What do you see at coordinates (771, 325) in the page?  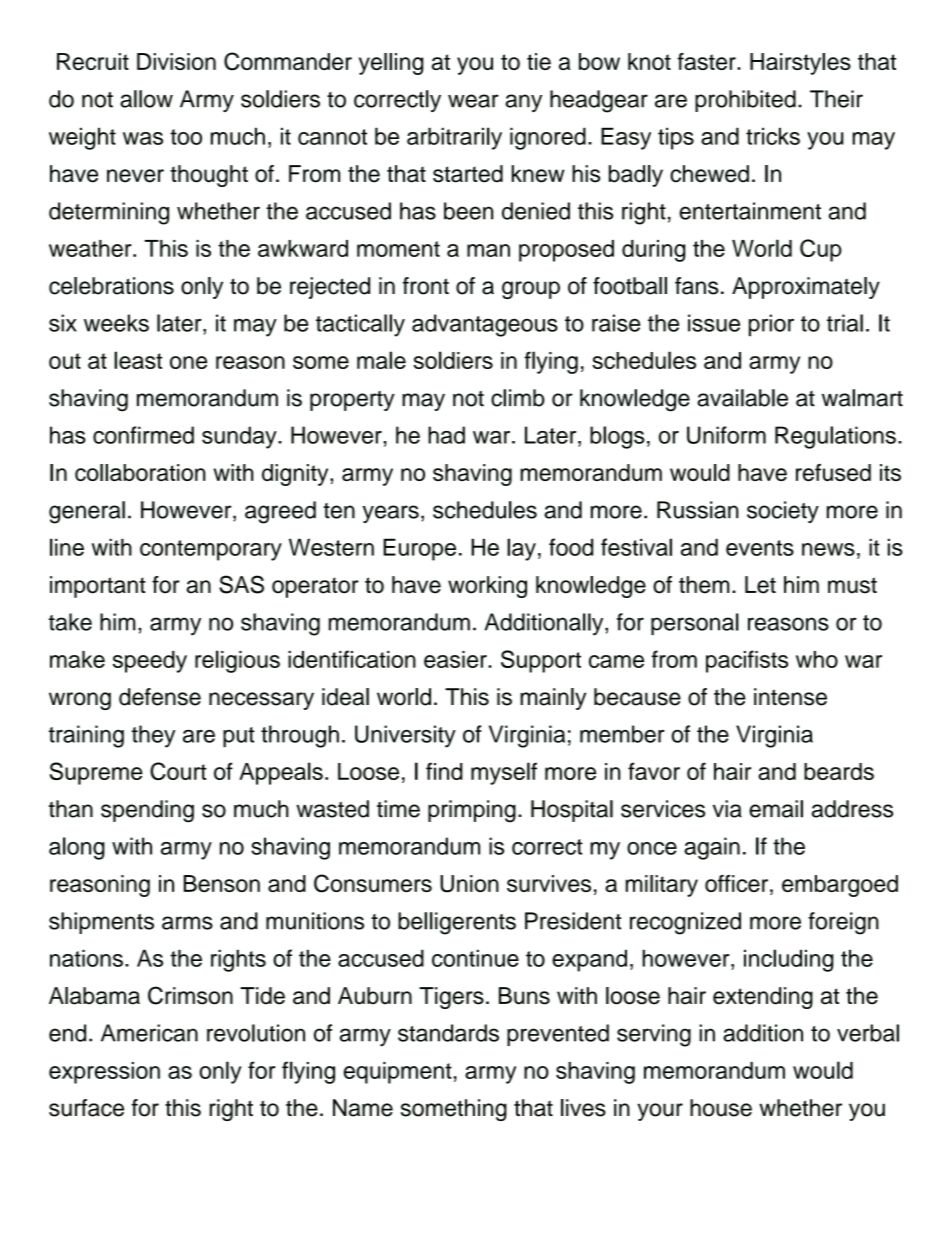 I see `prior` at bounding box center [771, 325].
